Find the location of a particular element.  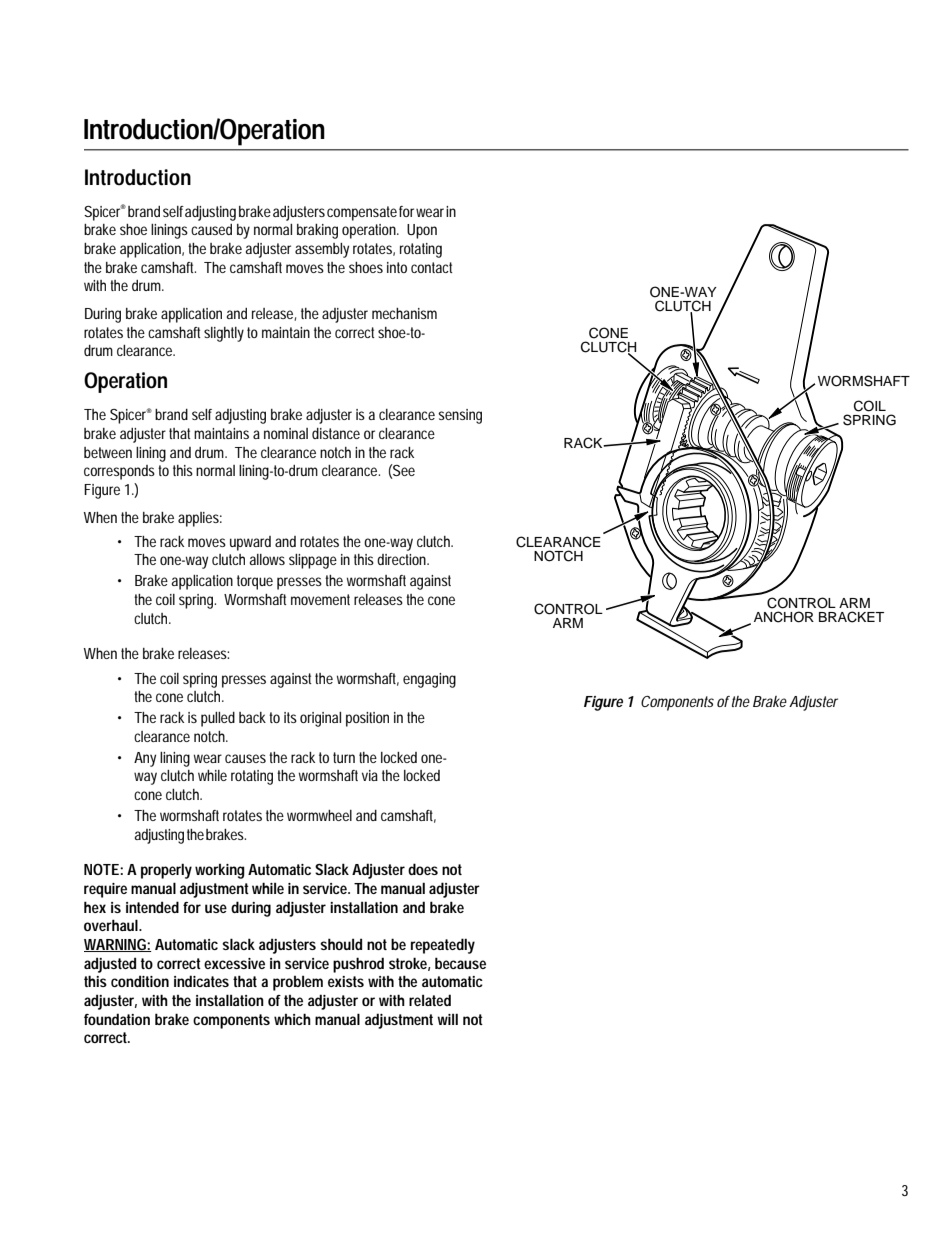

assembly is located at coordinates (322, 250).
